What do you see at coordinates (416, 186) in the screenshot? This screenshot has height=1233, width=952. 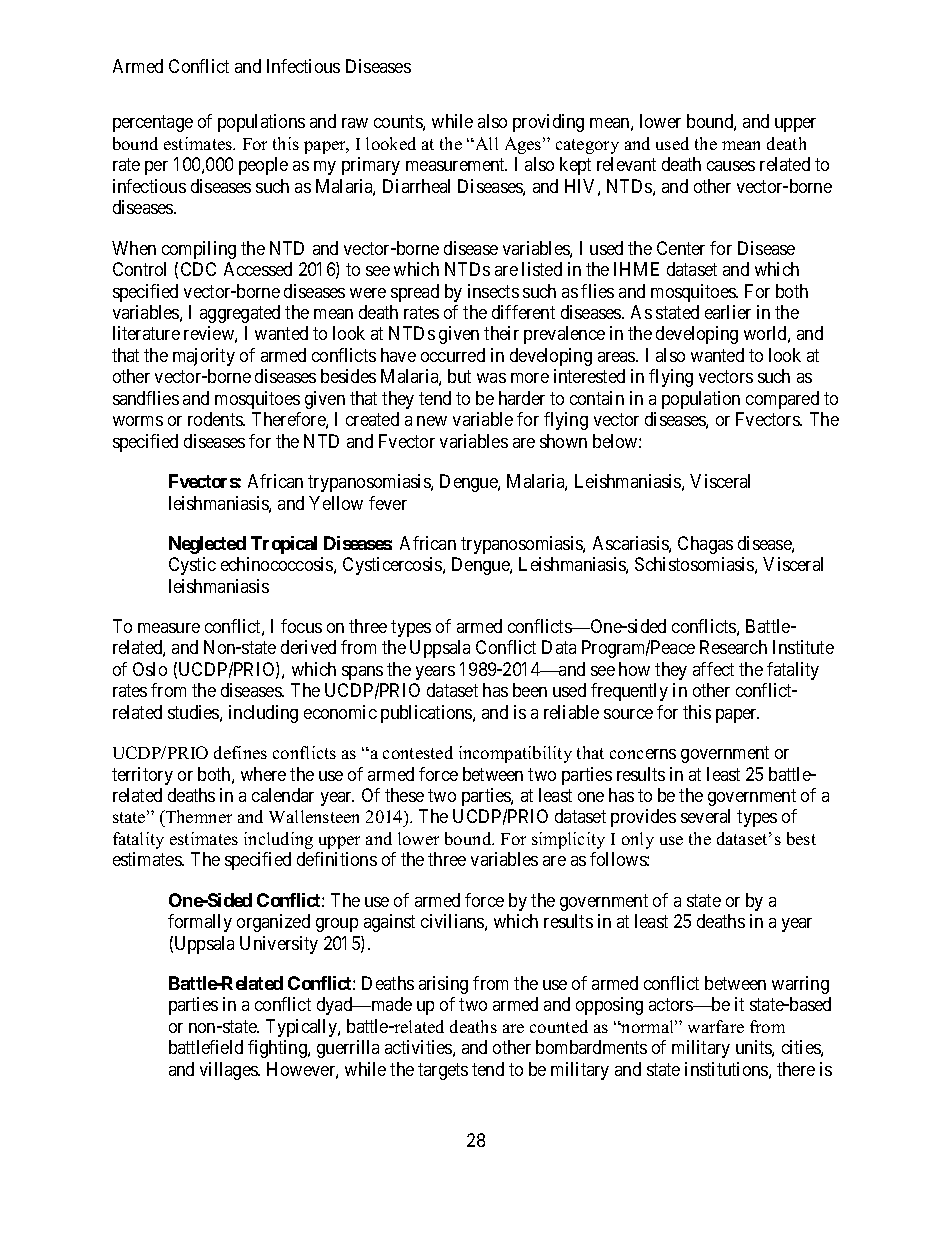 I see `Diarrheal` at bounding box center [416, 186].
